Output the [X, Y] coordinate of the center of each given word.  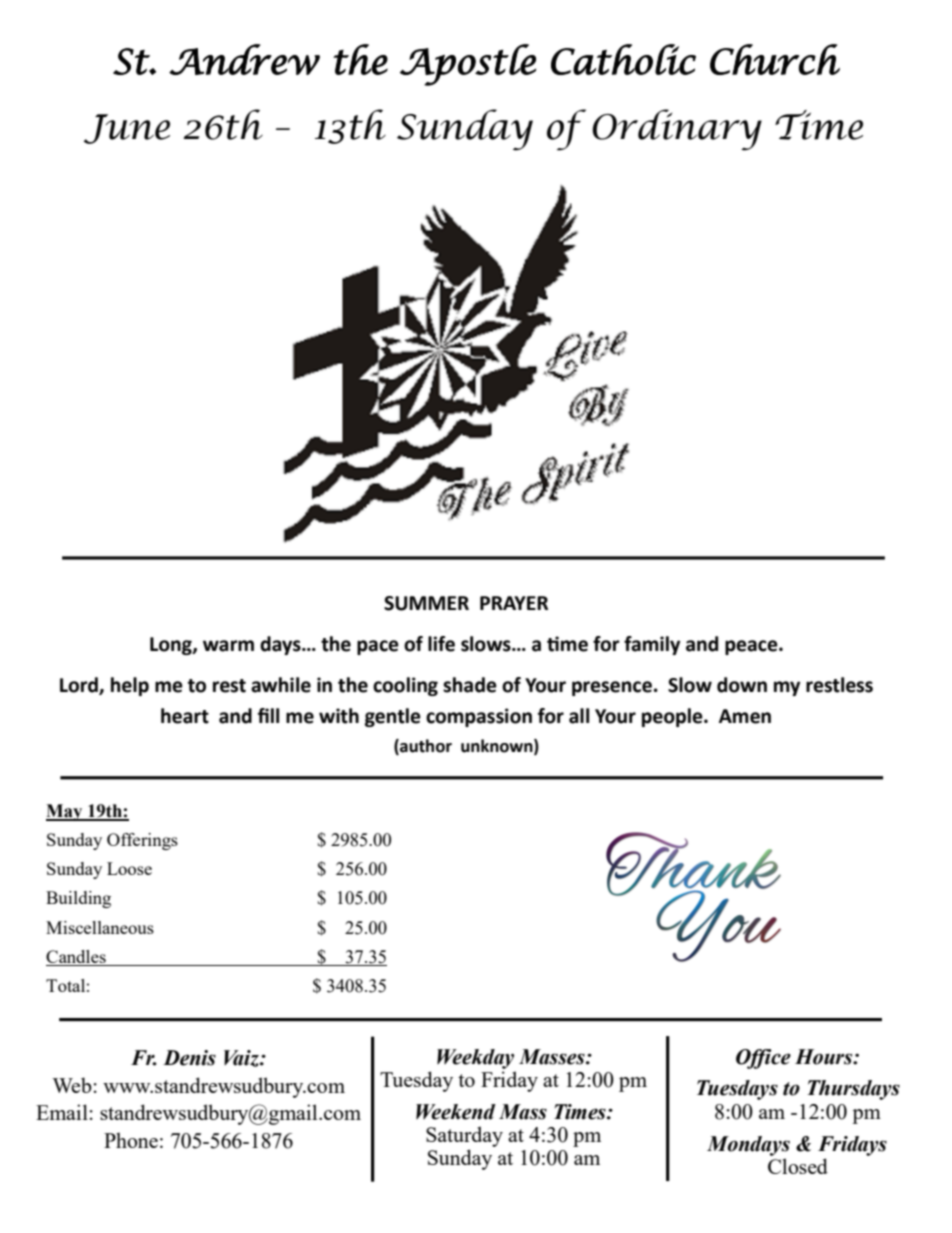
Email [62, 1112]
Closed [798, 1166]
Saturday [464, 1136]
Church [775, 59]
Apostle [468, 65]
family [652, 645]
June [127, 129]
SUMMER [426, 603]
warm [228, 646]
